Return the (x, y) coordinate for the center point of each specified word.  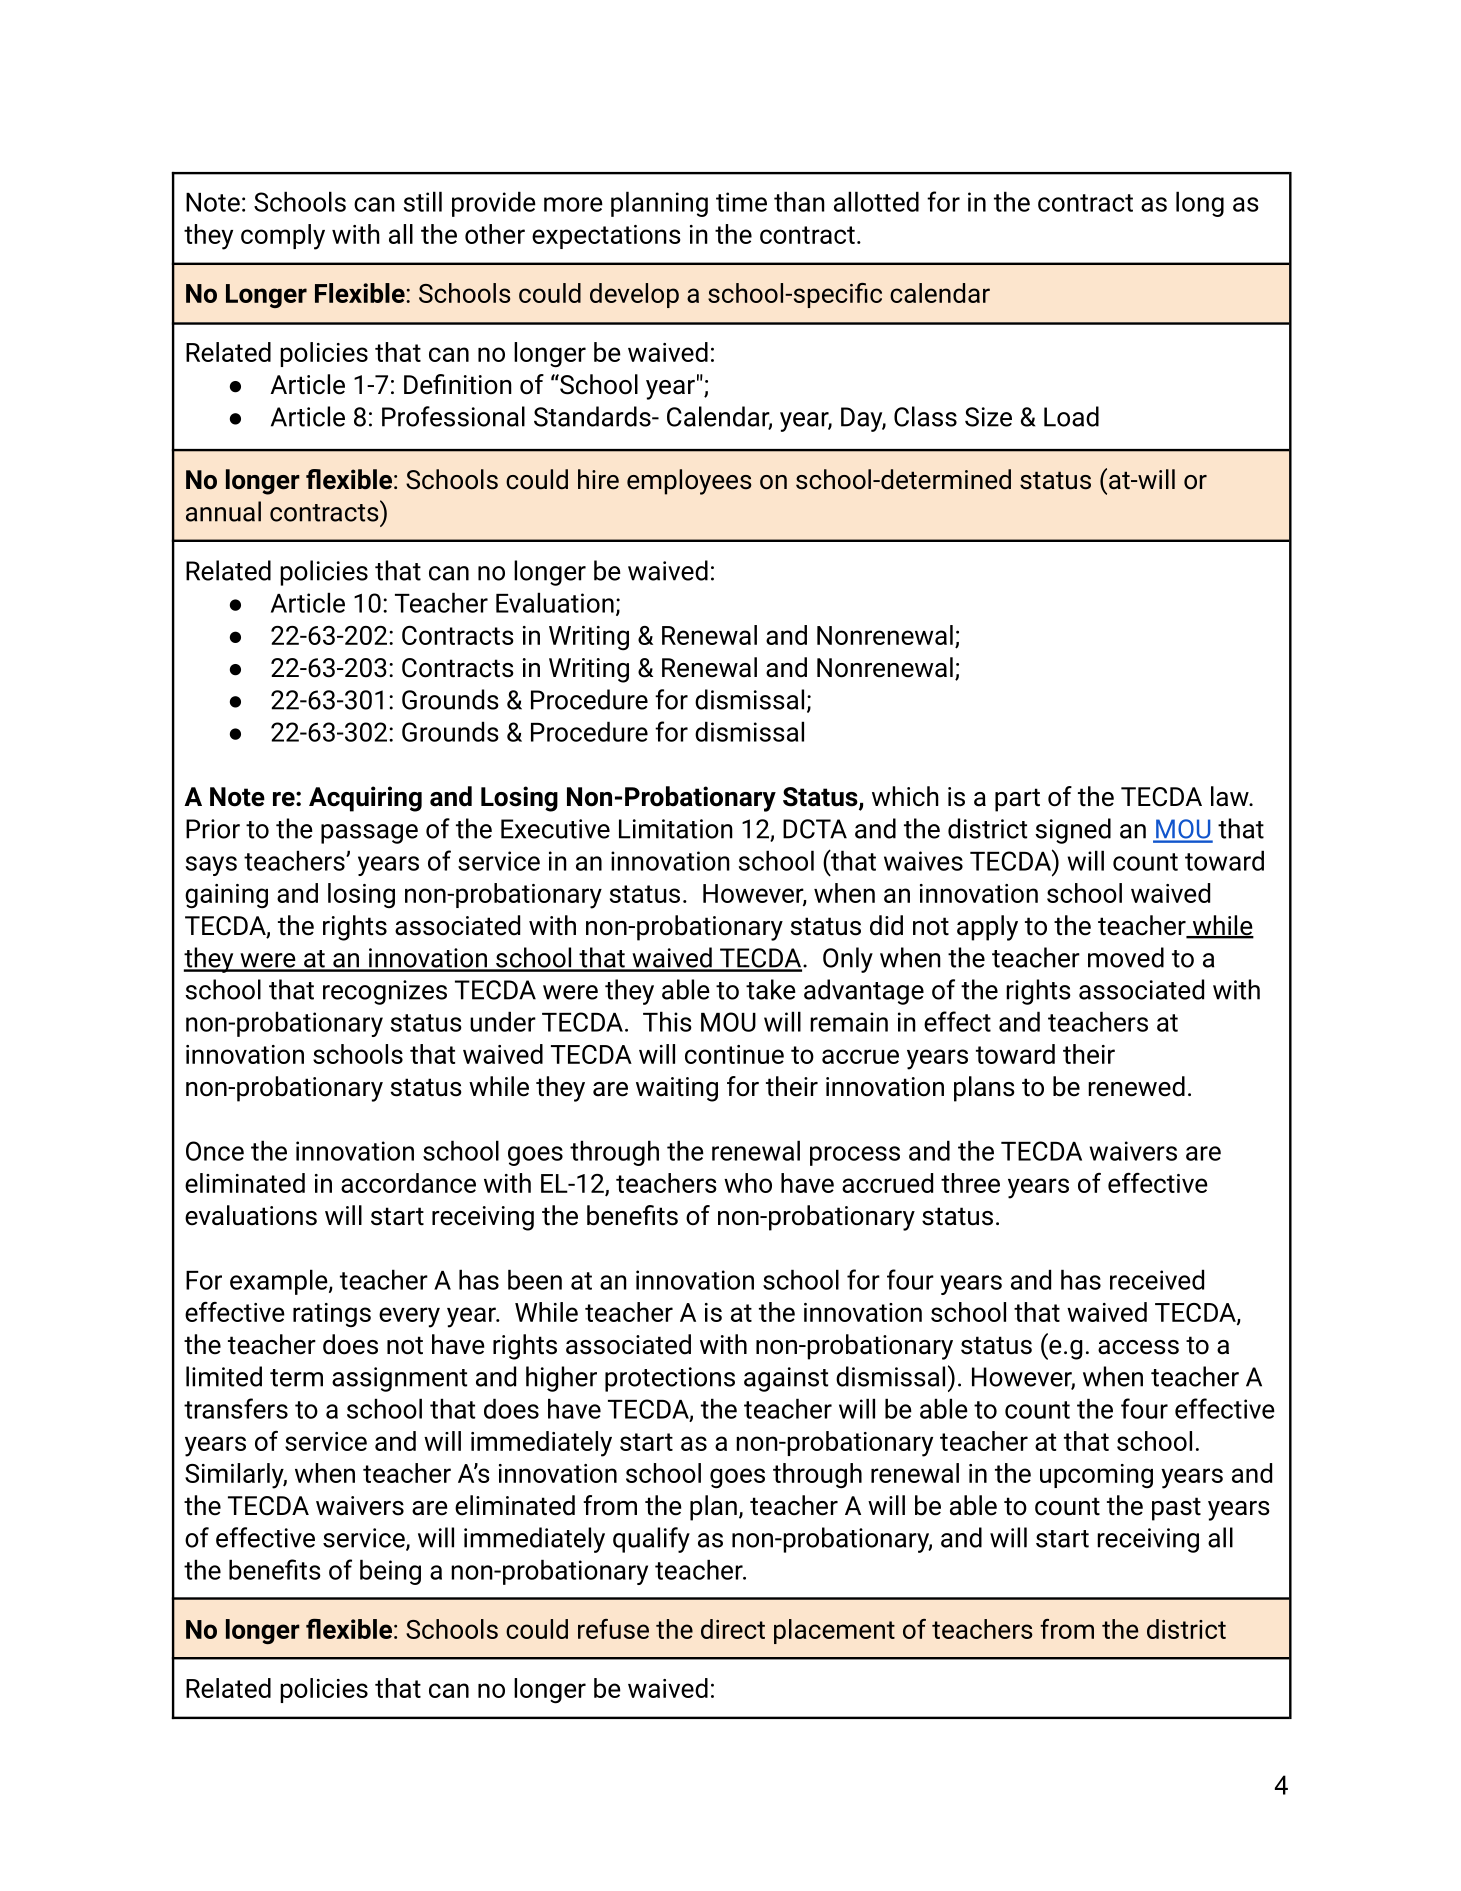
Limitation (676, 829)
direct (733, 1629)
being (390, 1572)
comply (283, 237)
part (1017, 800)
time (741, 202)
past (1176, 1509)
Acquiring (365, 799)
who (748, 1183)
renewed (1136, 1086)
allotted (876, 201)
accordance (408, 1183)
